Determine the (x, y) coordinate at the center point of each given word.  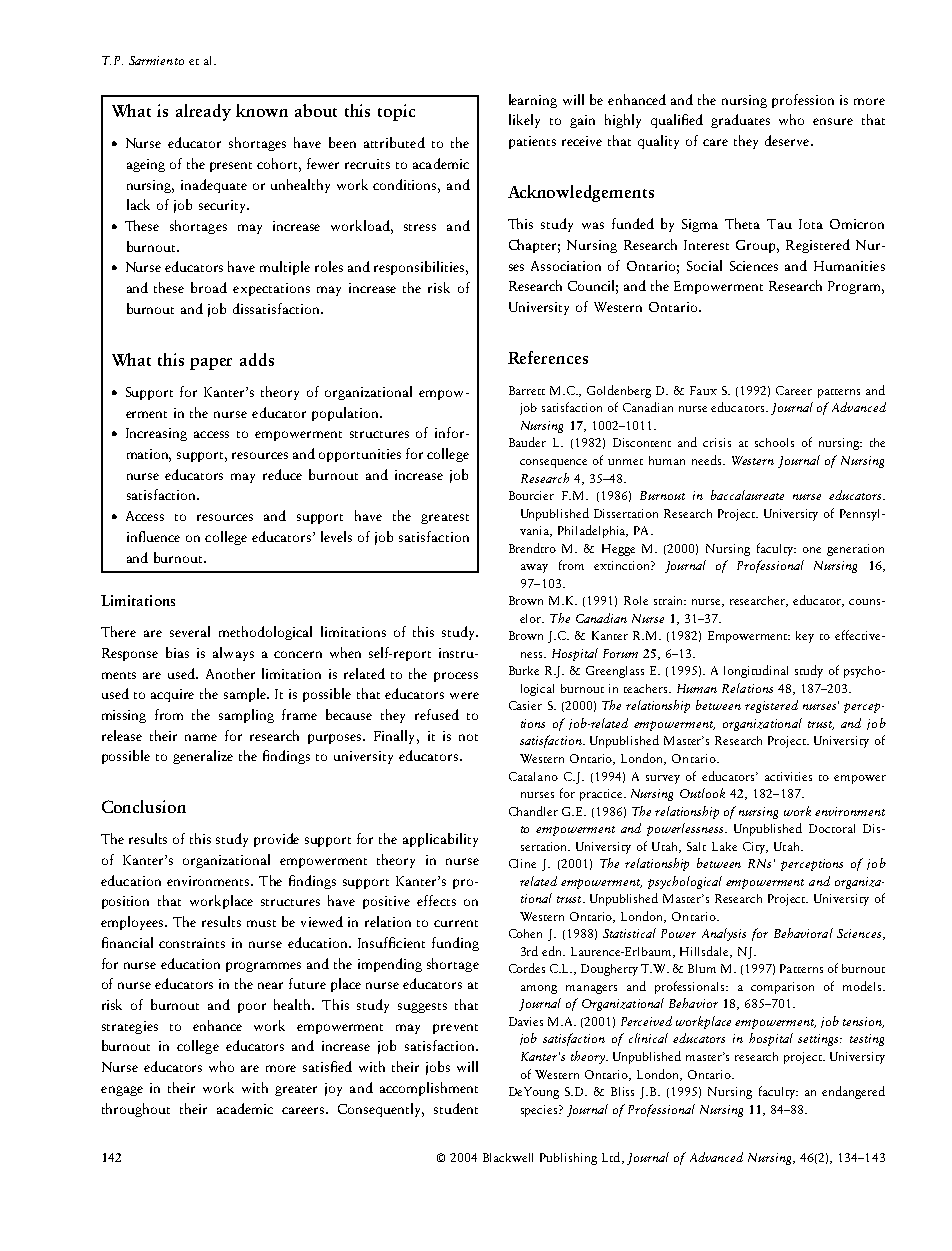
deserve (788, 140)
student (456, 1108)
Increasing (156, 434)
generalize (203, 757)
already (203, 112)
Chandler (533, 811)
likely (524, 121)
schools (774, 442)
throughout (136, 1110)
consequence (553, 463)
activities (788, 776)
